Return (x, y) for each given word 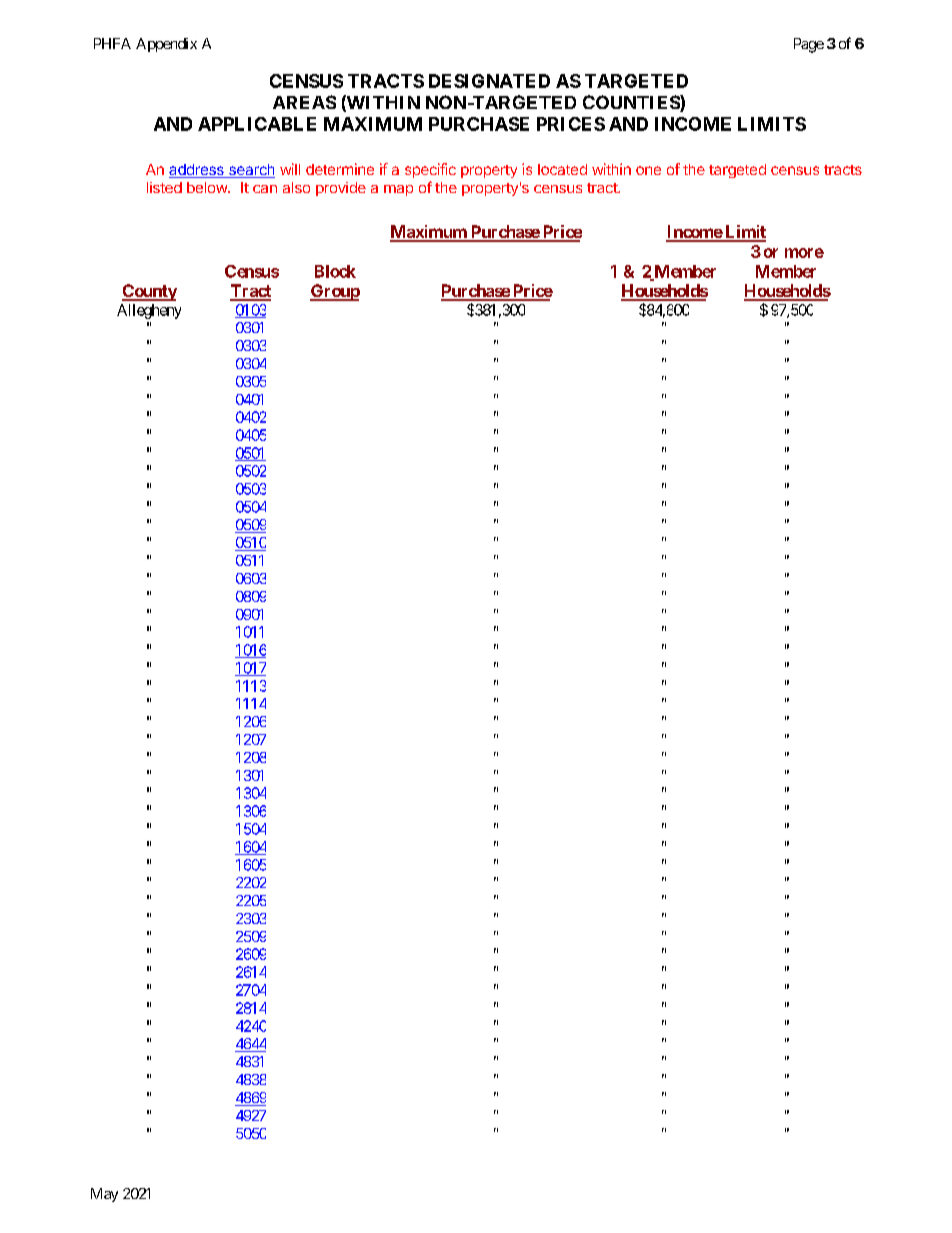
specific (430, 170)
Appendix (166, 45)
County (149, 292)
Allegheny (149, 311)
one (648, 170)
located (562, 169)
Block (335, 271)
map (398, 190)
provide (341, 189)
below (208, 187)
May (104, 1195)
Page (809, 45)
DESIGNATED (489, 81)
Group (335, 292)
